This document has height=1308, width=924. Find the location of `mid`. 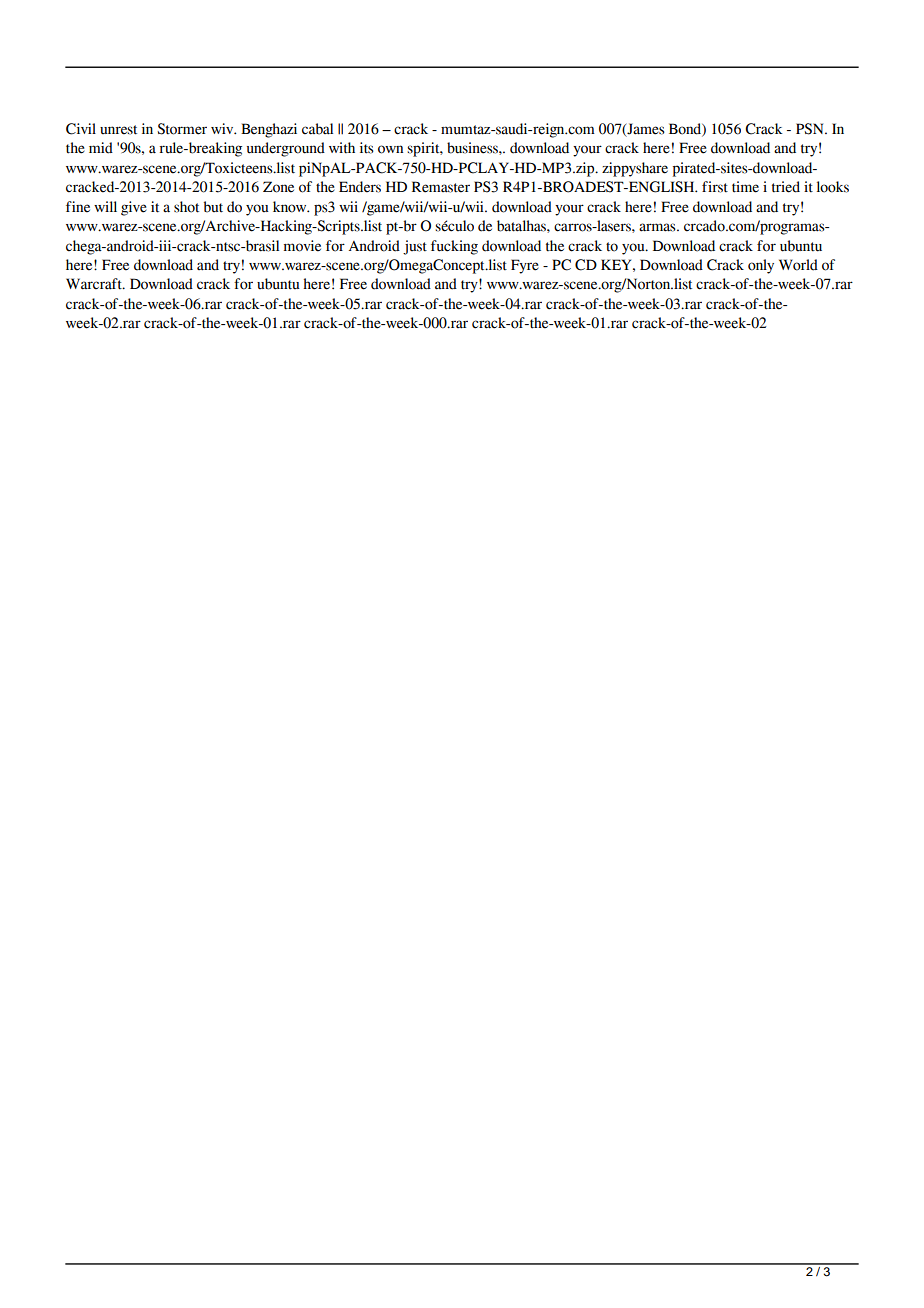

mid is located at coordinates (101, 148).
